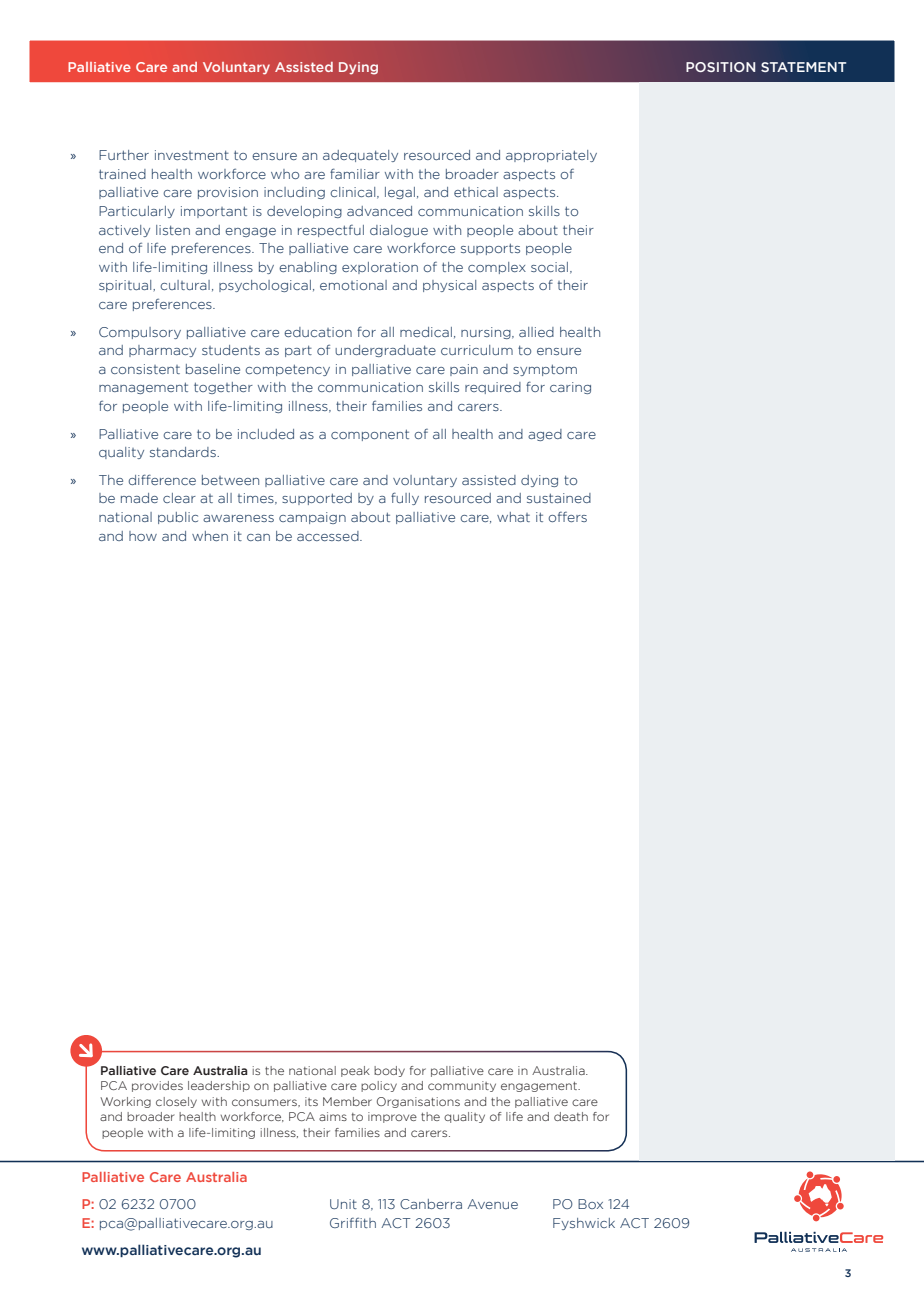 This page has height=1308, width=924. Describe the element at coordinates (720, 67) in the page. I see `POSITION` at that location.
